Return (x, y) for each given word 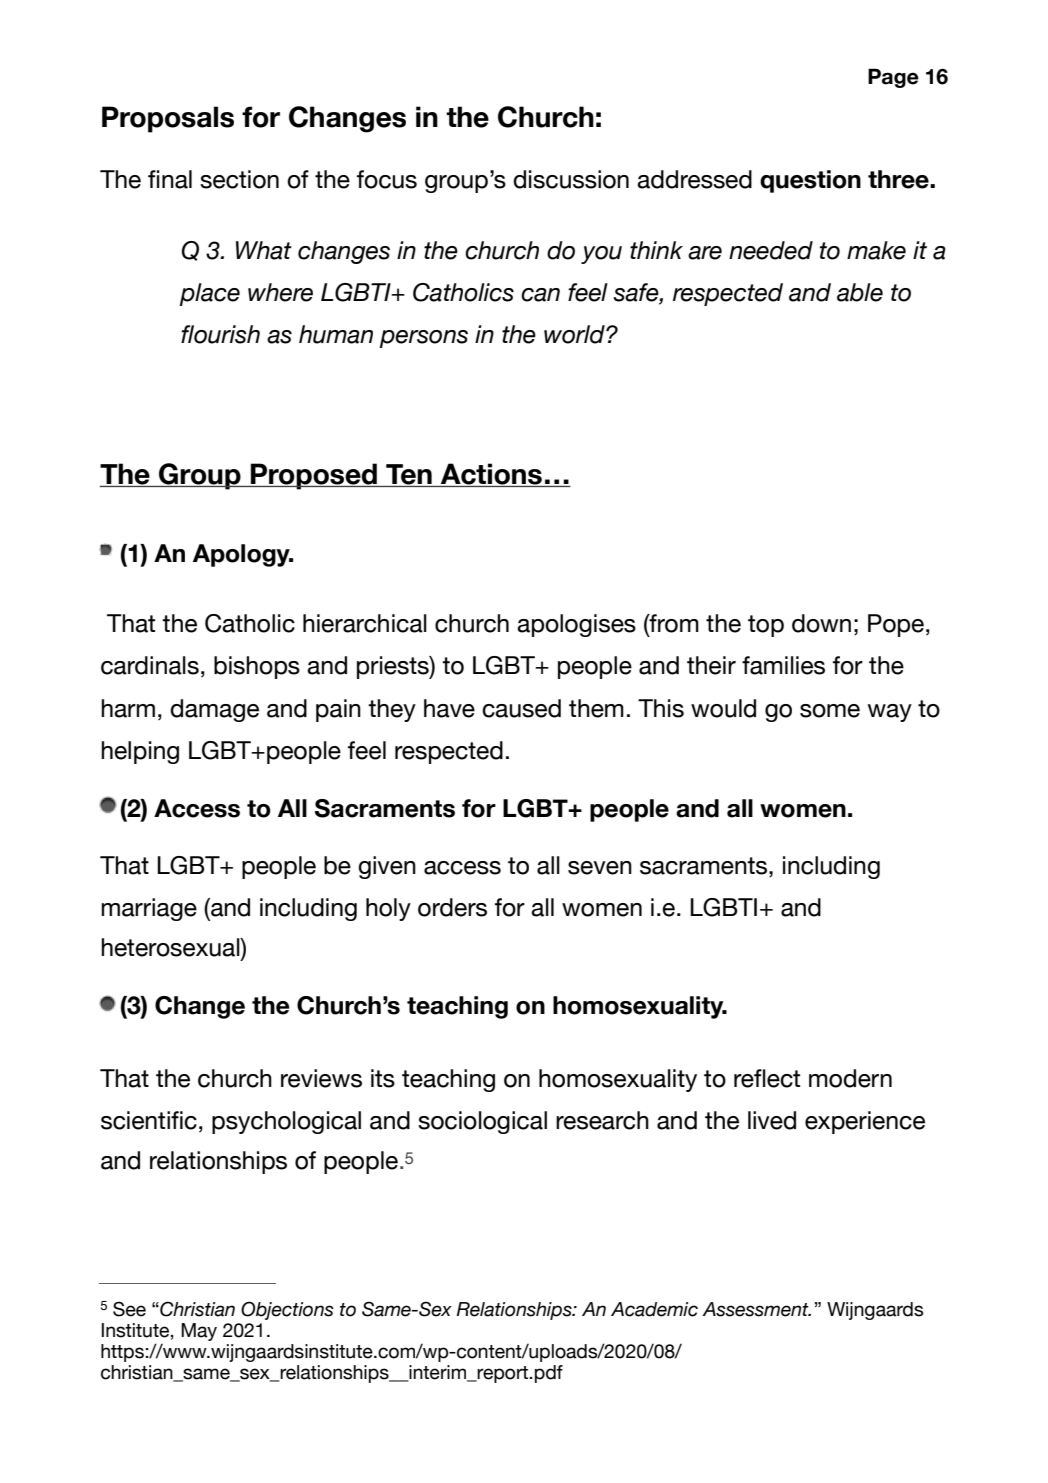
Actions (491, 475)
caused (521, 708)
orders (452, 907)
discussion (571, 179)
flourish (220, 334)
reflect (767, 1078)
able (860, 292)
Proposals (168, 119)
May (199, 1332)
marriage (149, 909)
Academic (654, 1309)
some (830, 711)
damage (214, 710)
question (810, 181)
